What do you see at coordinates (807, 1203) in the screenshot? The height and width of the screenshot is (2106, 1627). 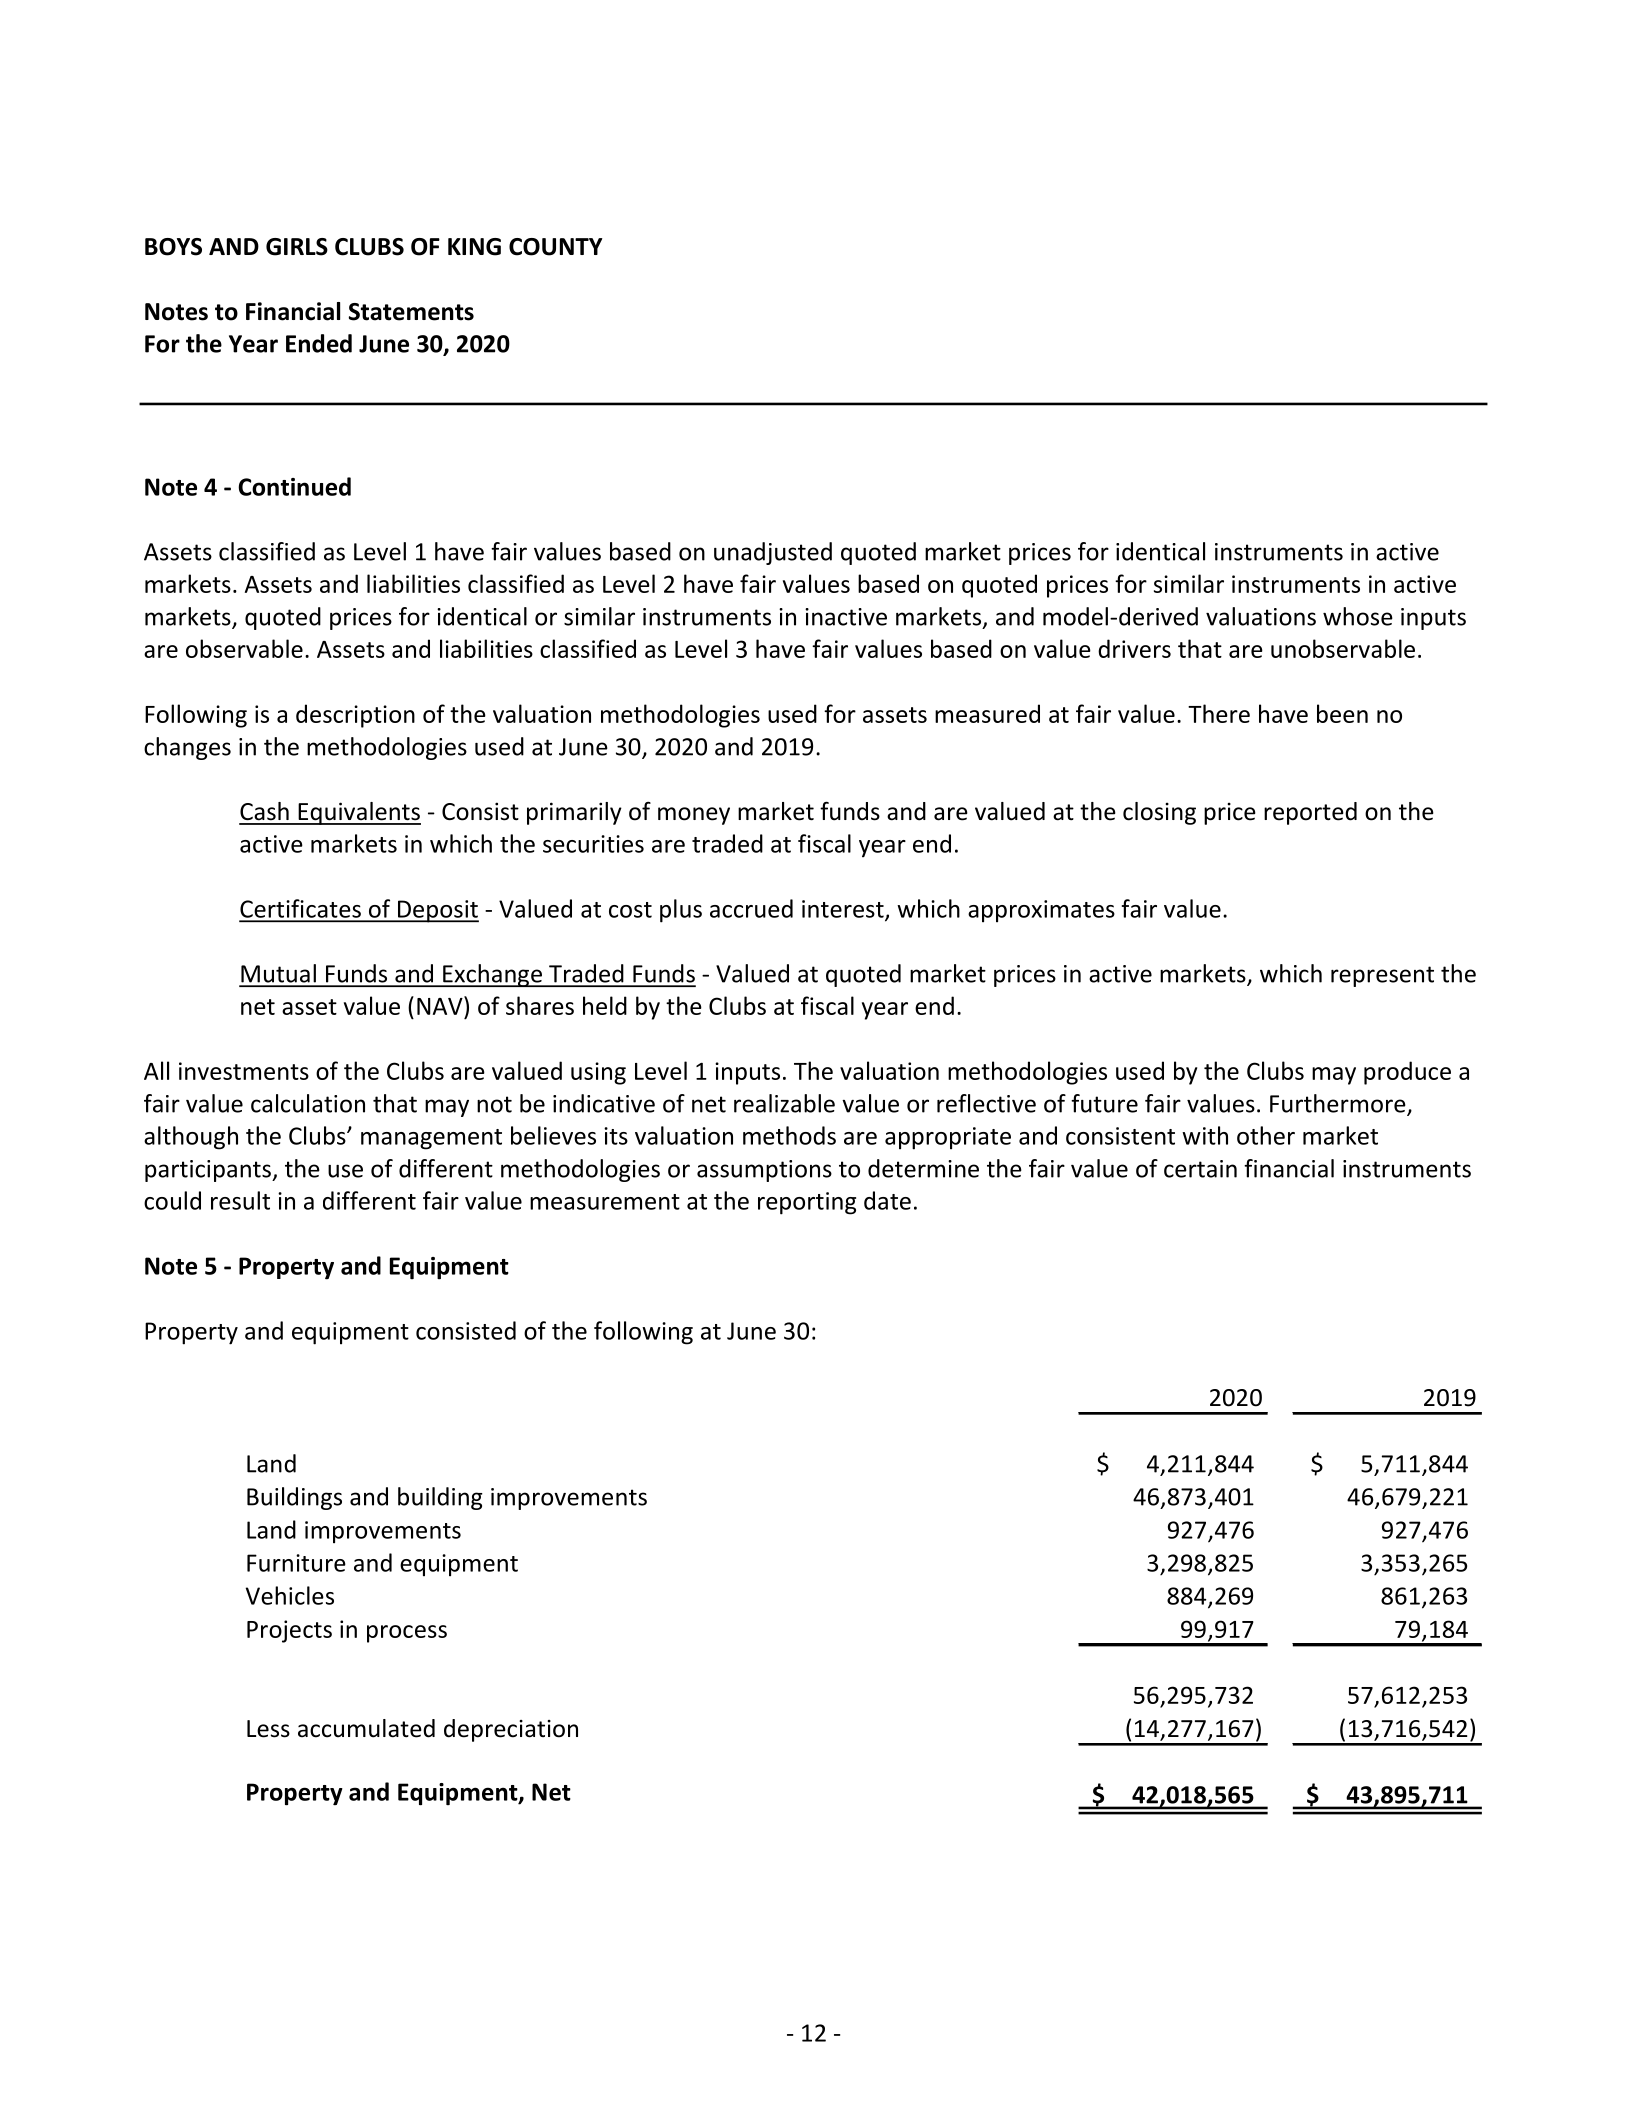 I see `reporting` at bounding box center [807, 1203].
